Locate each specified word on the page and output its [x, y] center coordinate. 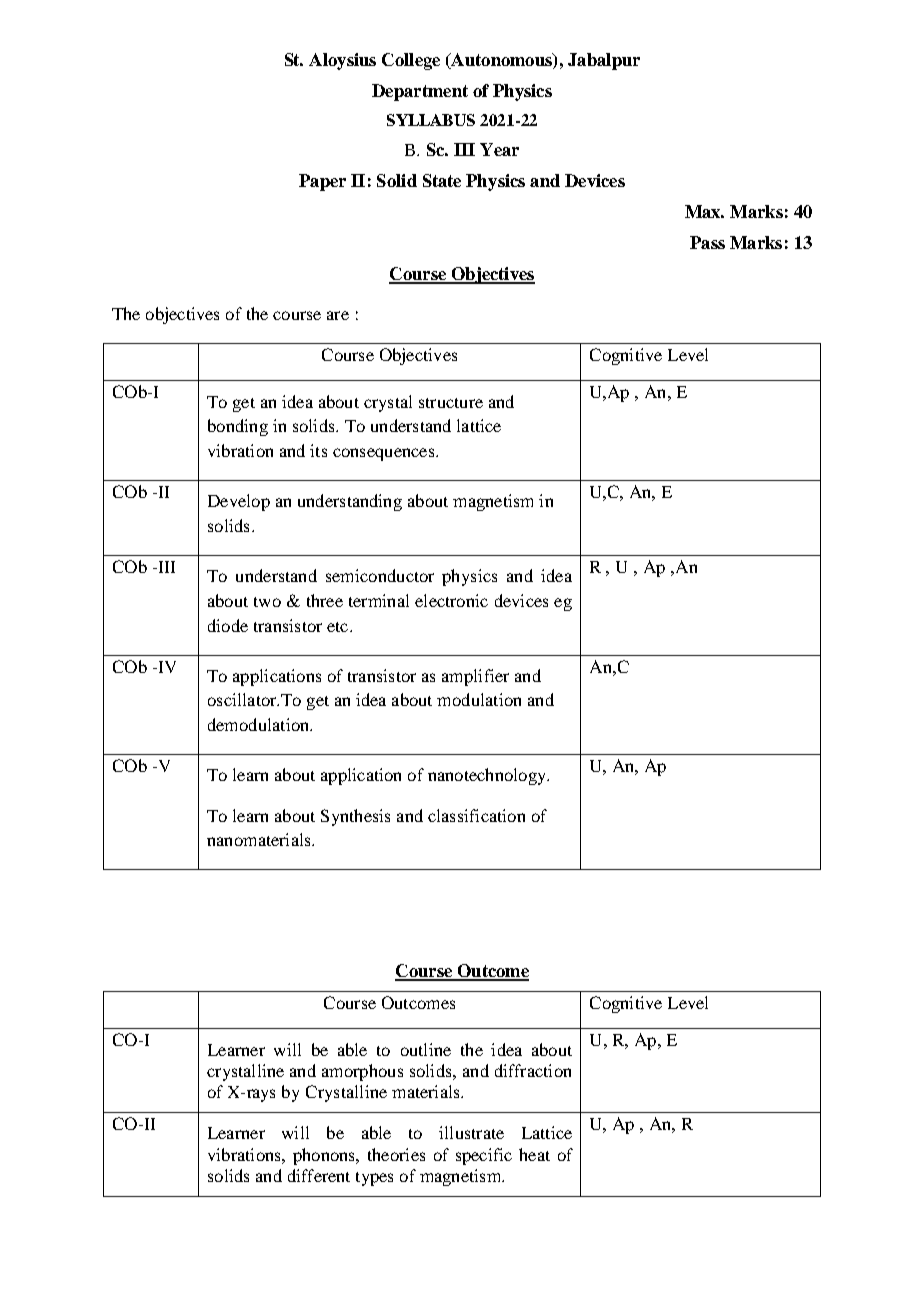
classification [476, 815]
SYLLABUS [431, 120]
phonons [325, 1156]
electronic [451, 600]
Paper [322, 182]
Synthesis [355, 817]
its [318, 450]
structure [451, 403]
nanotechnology [488, 776]
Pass [707, 242]
